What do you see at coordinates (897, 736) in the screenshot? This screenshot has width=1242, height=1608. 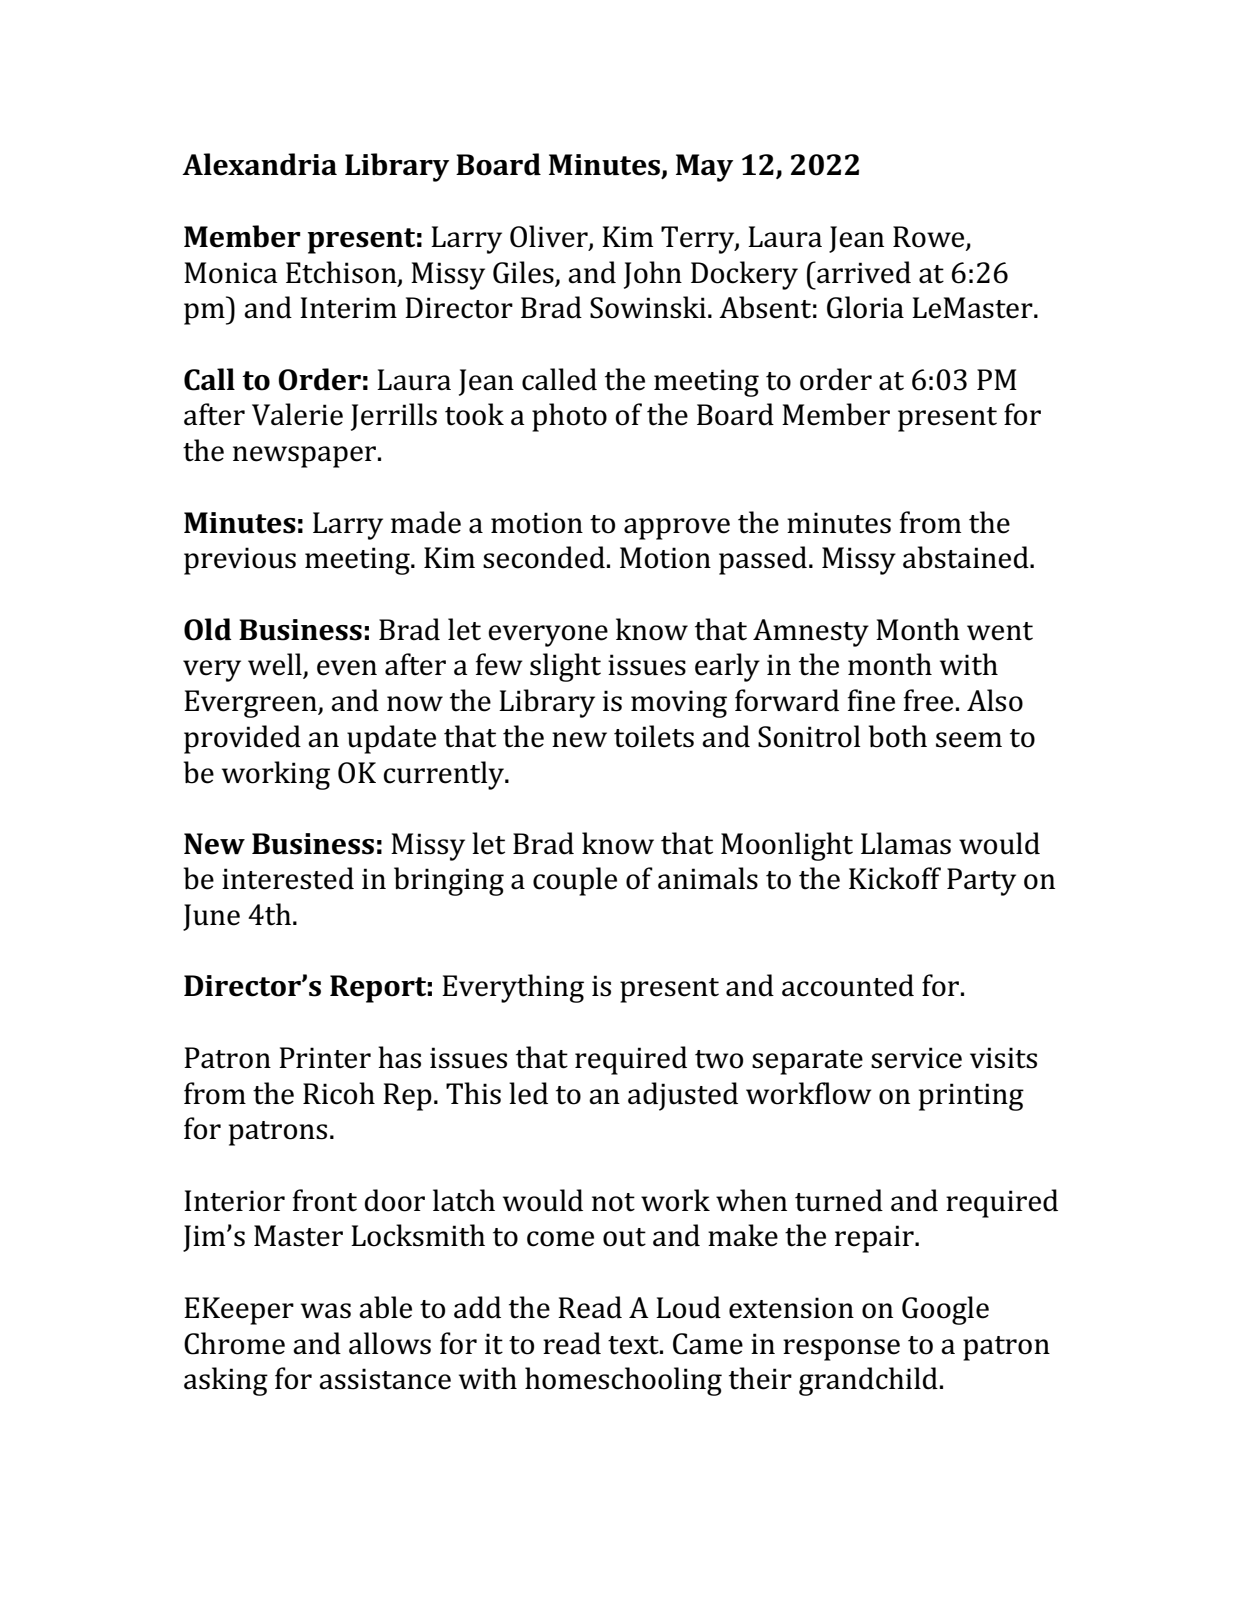 I see `both` at bounding box center [897, 736].
